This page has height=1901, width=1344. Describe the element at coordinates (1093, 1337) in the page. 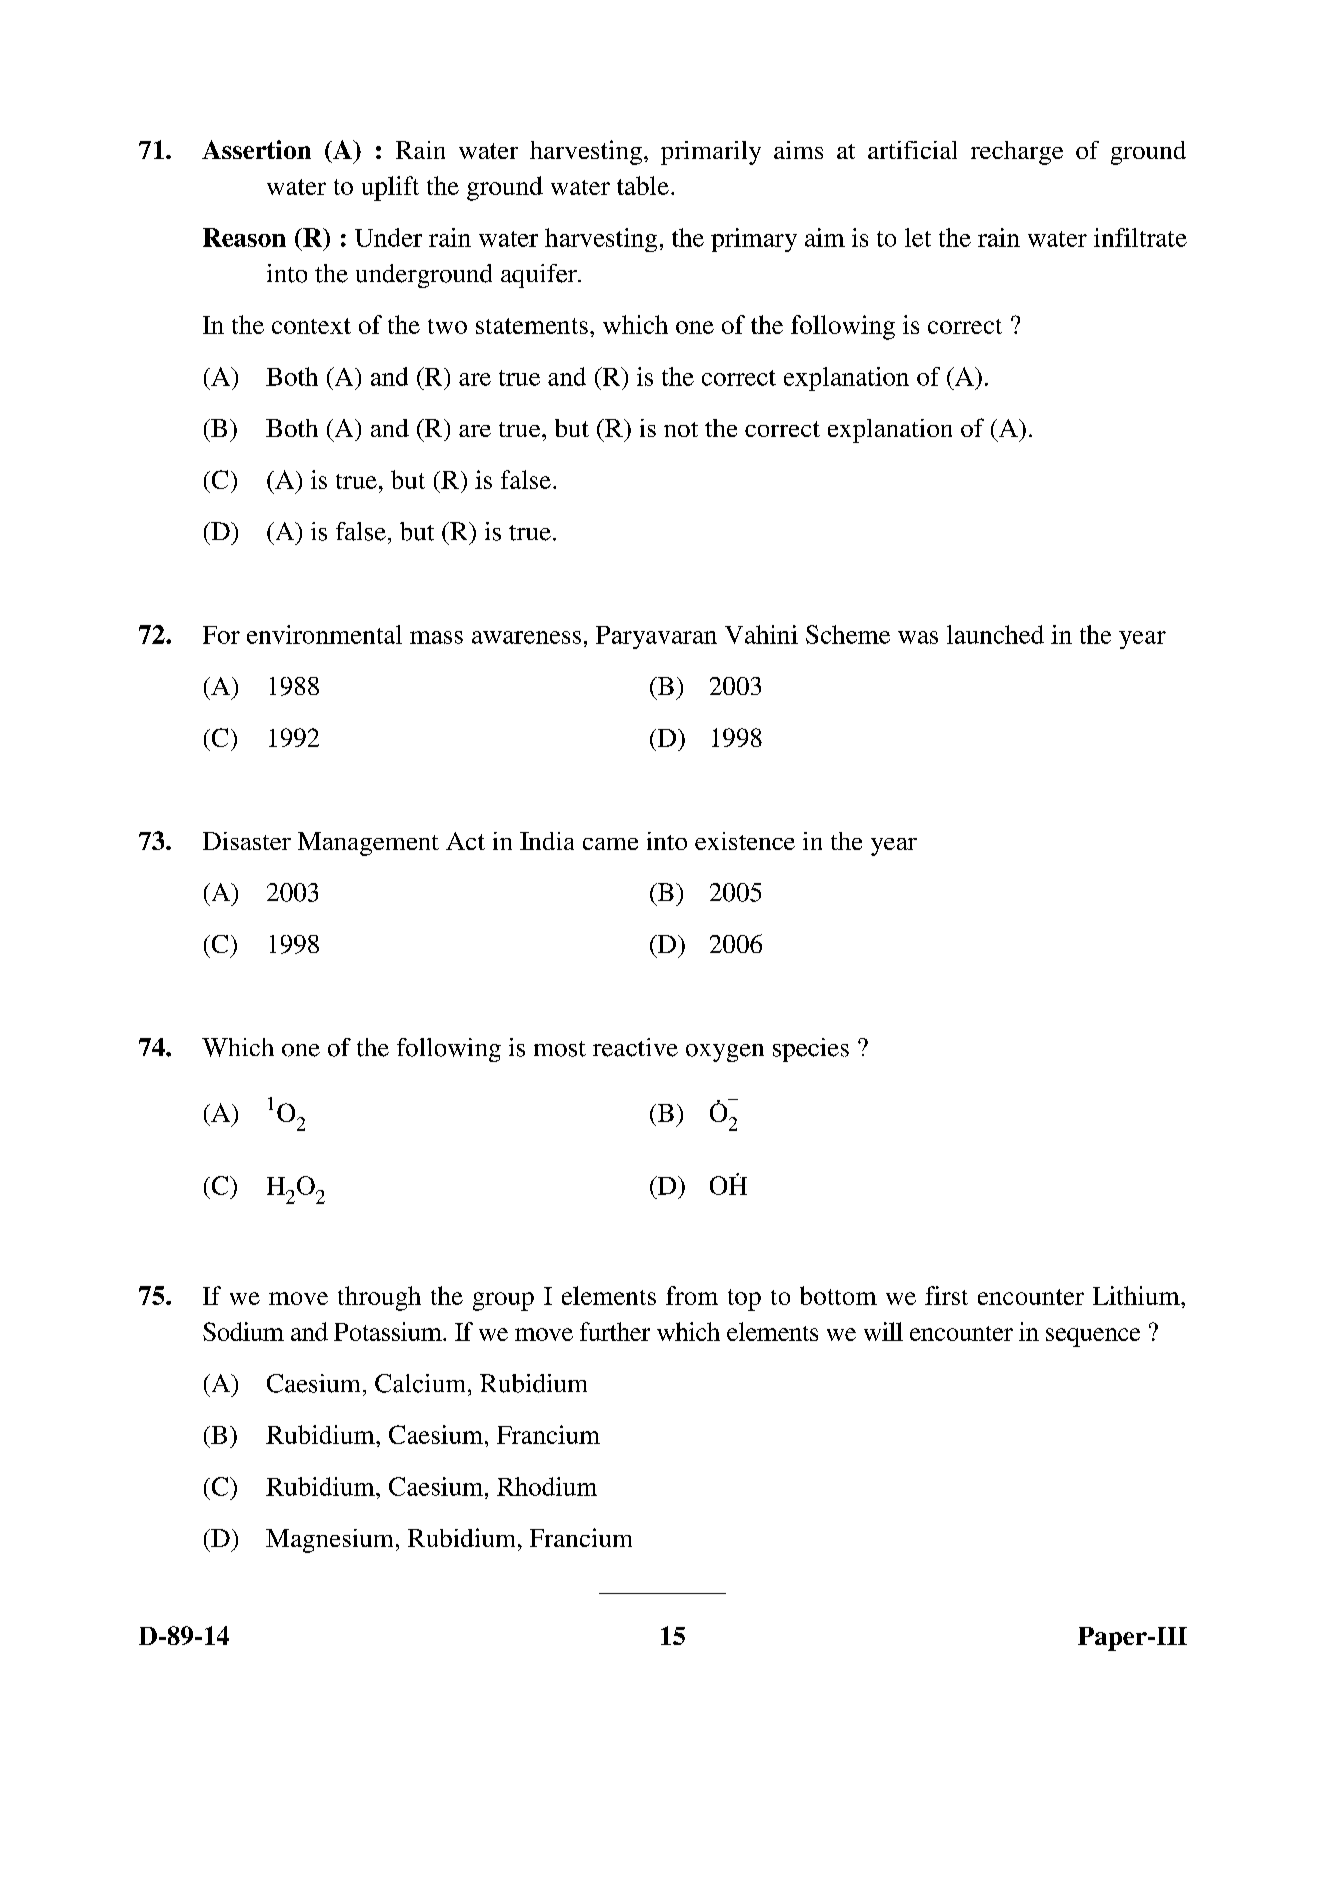

I see `sequence` at that location.
